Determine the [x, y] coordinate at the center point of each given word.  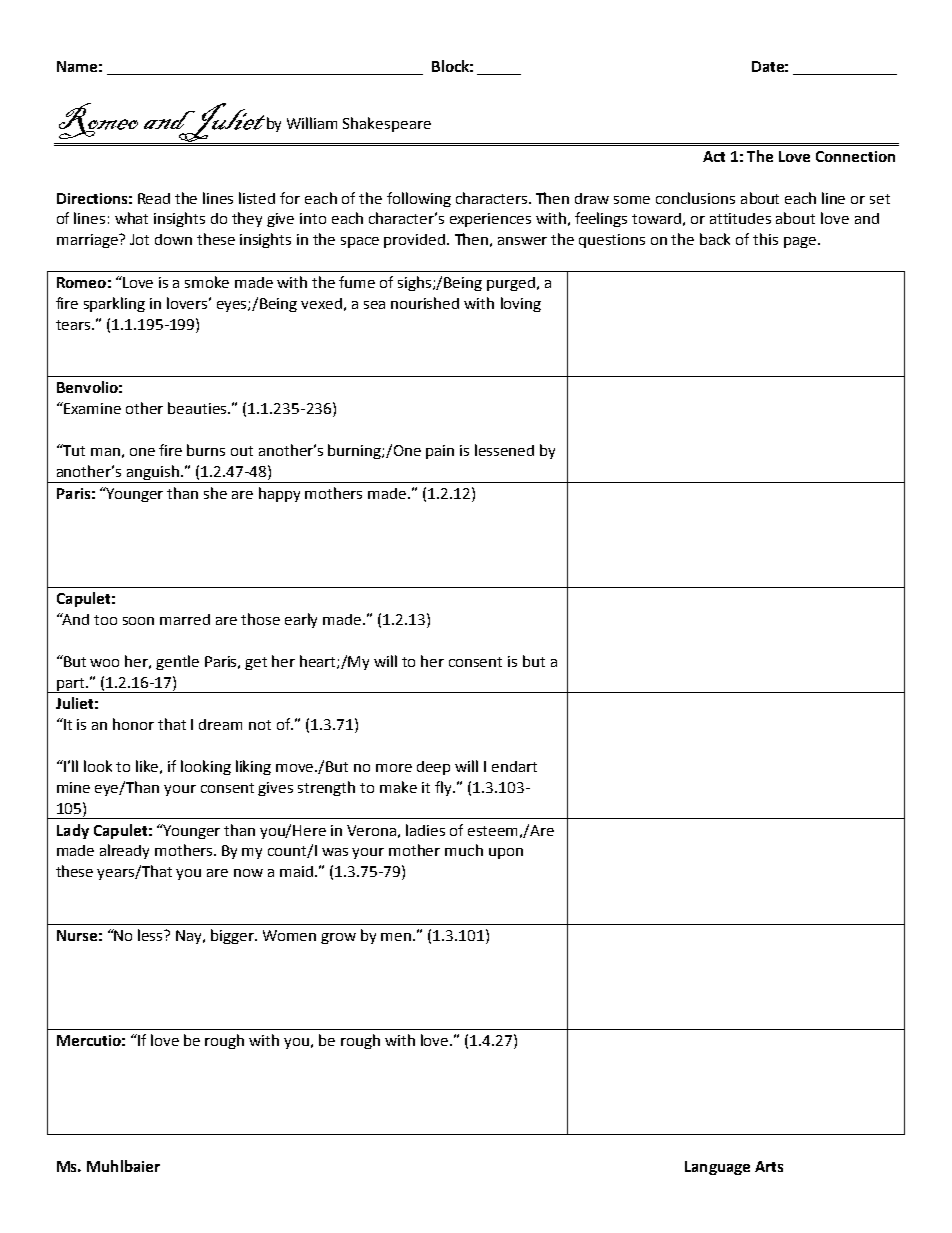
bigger [233, 936]
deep [433, 768]
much [464, 850]
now [248, 873]
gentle [177, 662]
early [301, 620]
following [419, 199]
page [800, 242]
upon [506, 853]
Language [717, 1168]
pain [440, 452]
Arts [769, 1166]
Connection [855, 156]
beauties [199, 408]
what [131, 218]
